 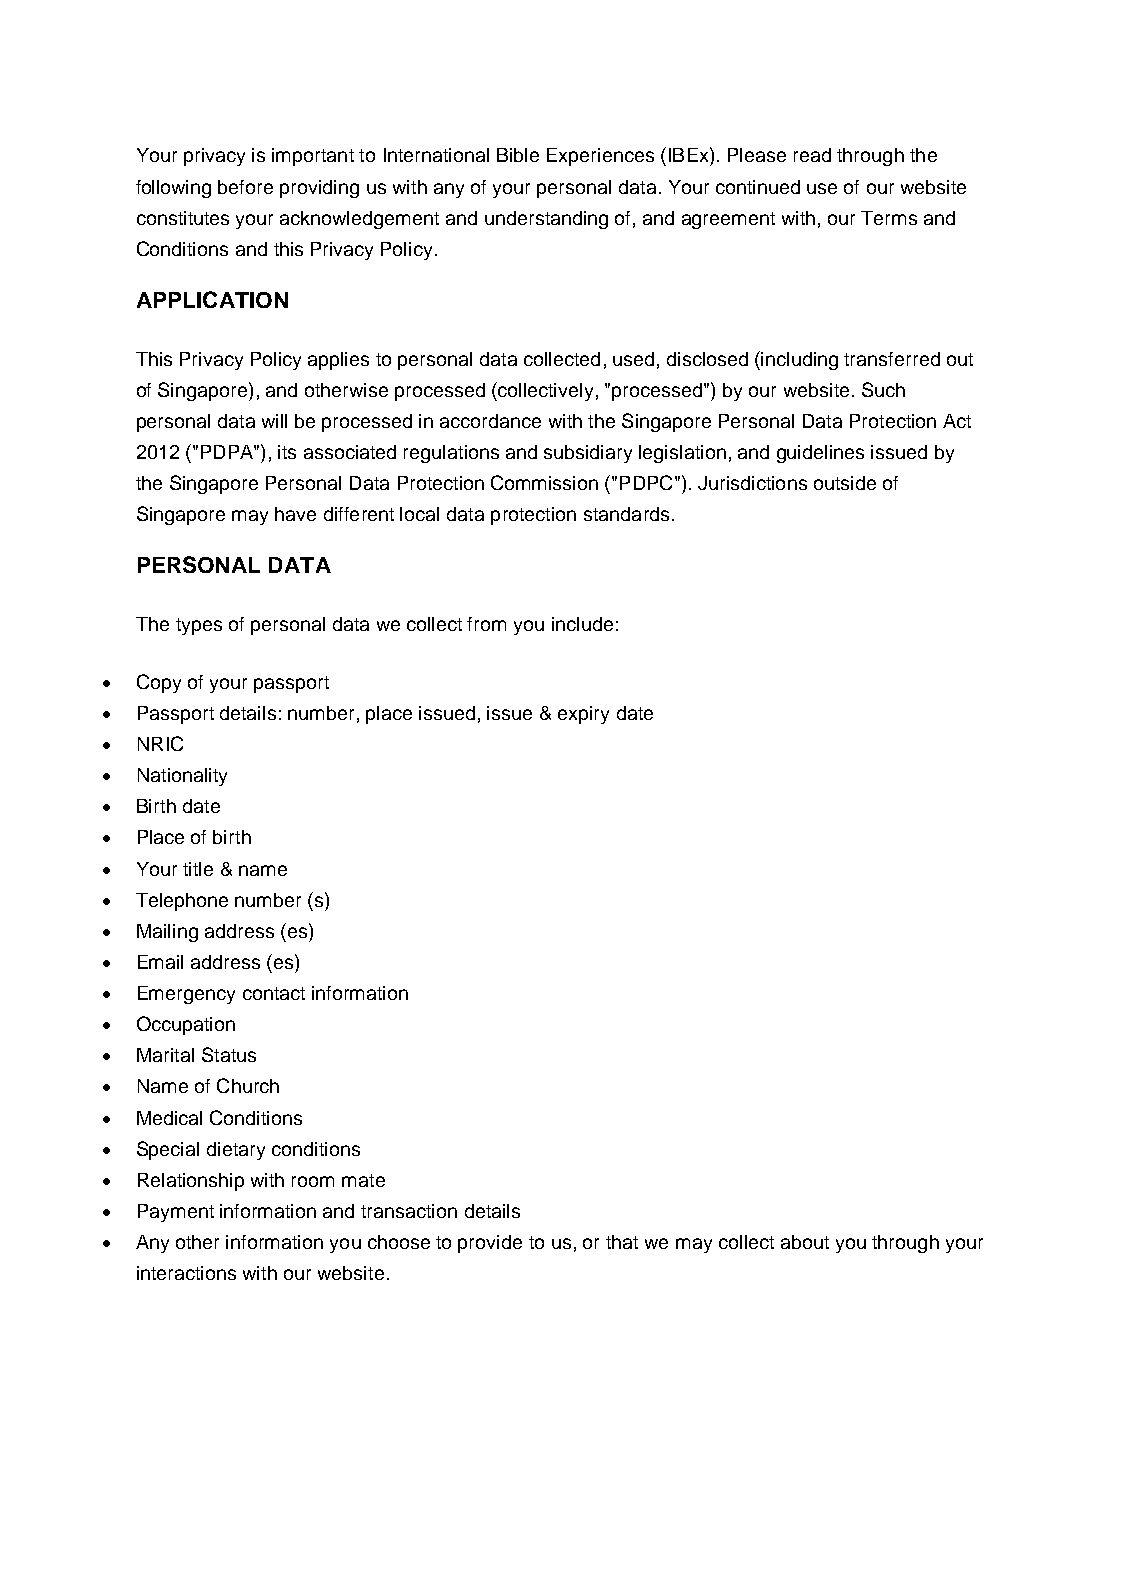 I want to click on title, so click(x=198, y=869).
